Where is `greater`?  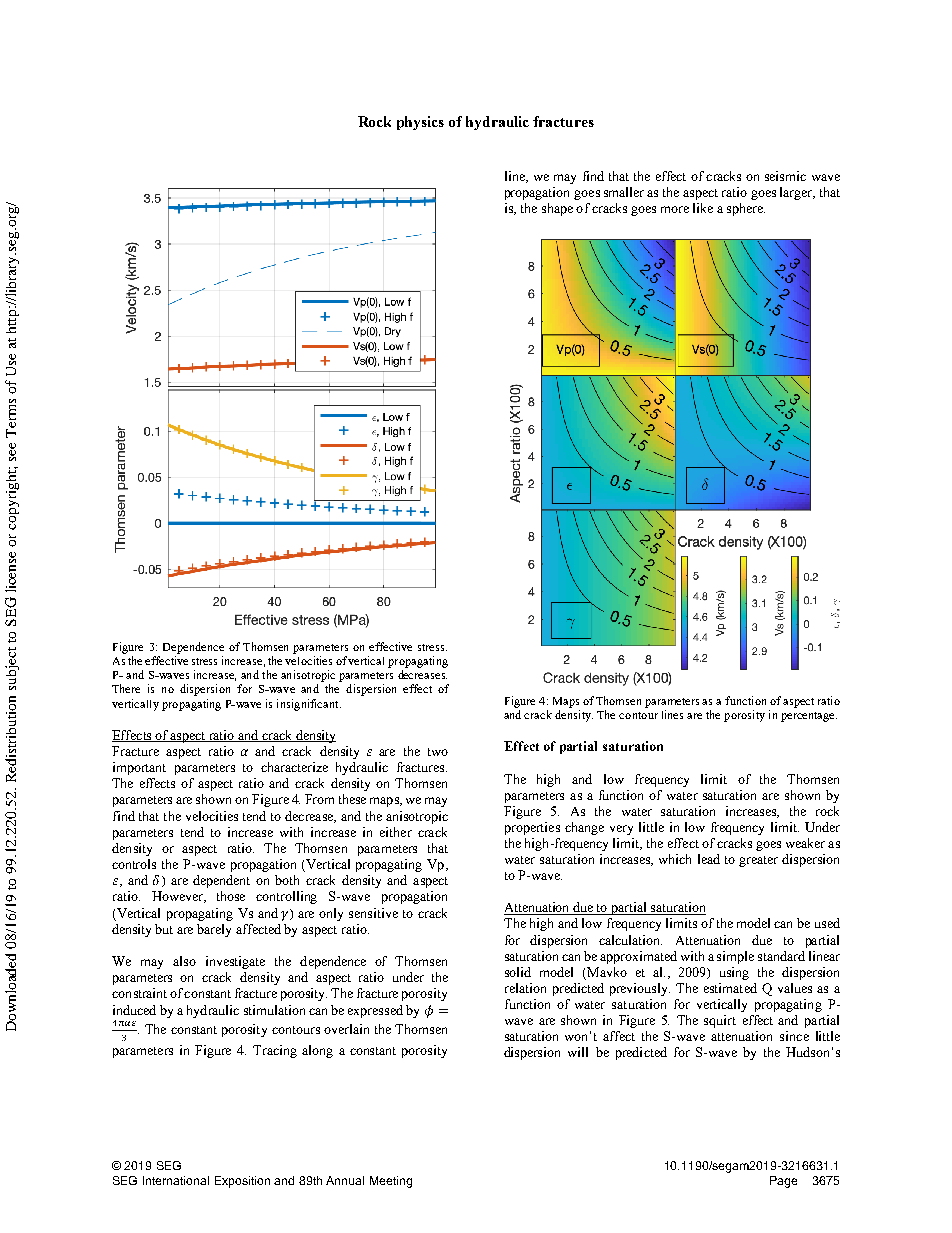
greater is located at coordinates (758, 861).
